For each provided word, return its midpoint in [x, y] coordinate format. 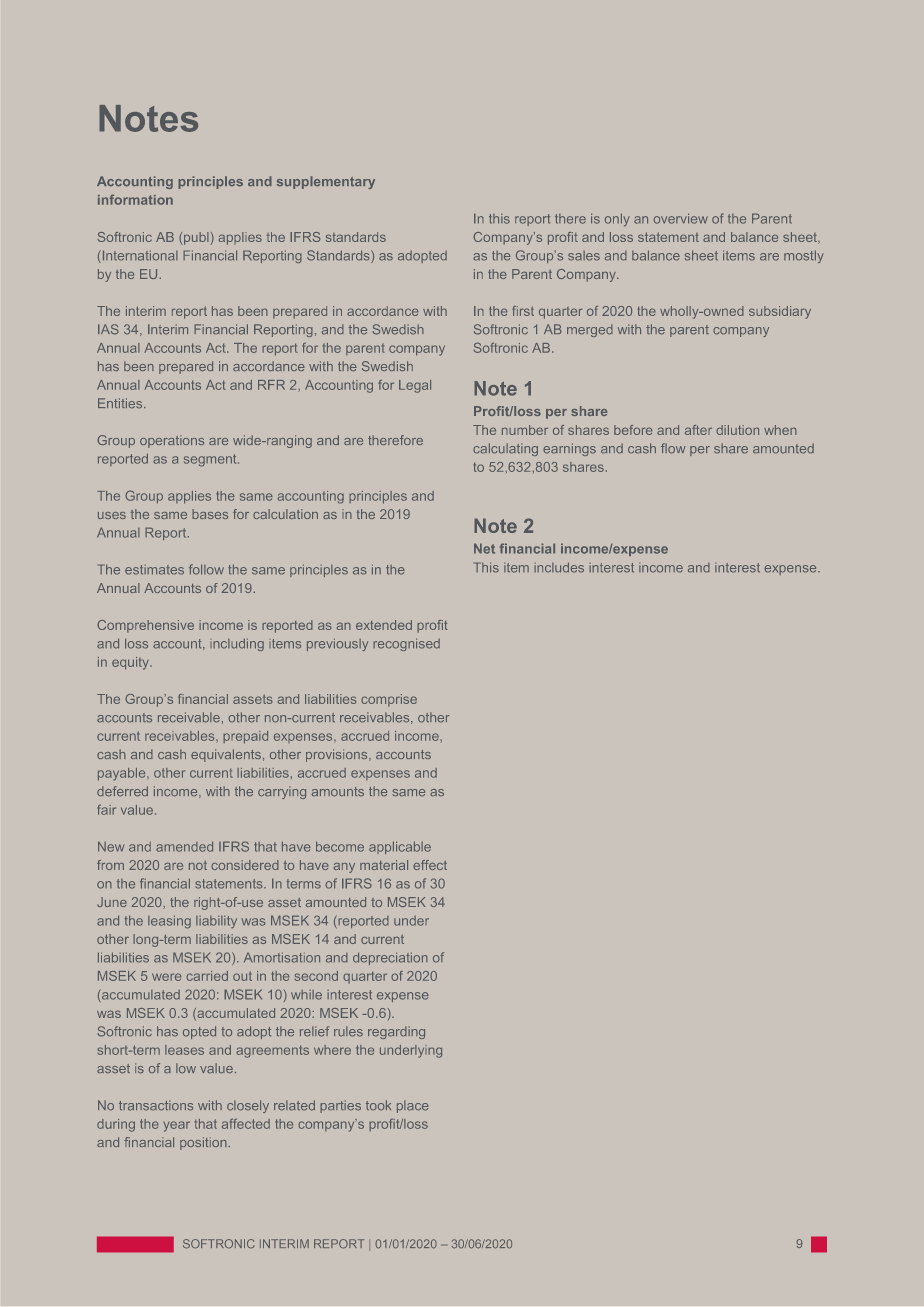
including [237, 644]
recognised [406, 644]
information [135, 199]
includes [559, 567]
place [413, 1106]
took [378, 1105]
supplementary [326, 182]
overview [681, 218]
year [176, 1126]
